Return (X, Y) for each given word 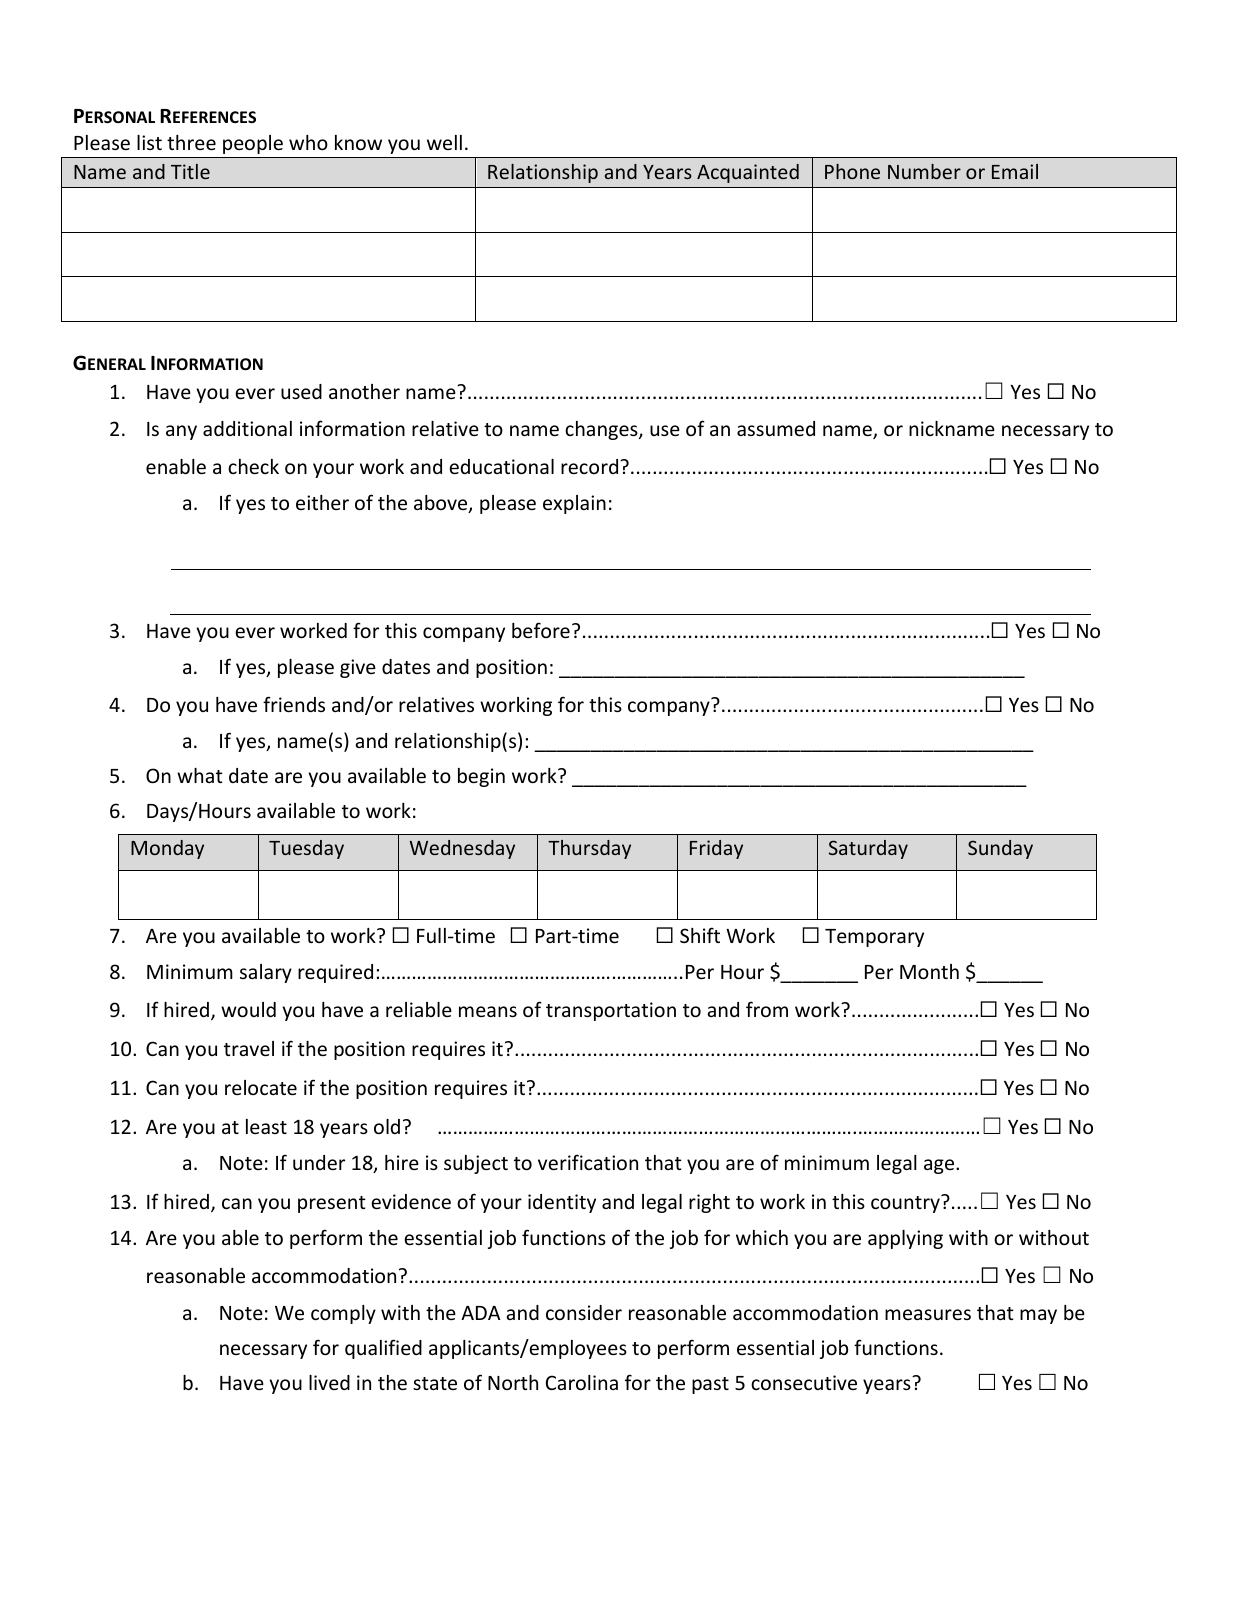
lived (329, 1382)
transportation (611, 1011)
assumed (776, 428)
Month (929, 971)
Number (924, 171)
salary (266, 973)
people (253, 144)
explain (574, 504)
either (322, 502)
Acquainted (748, 173)
